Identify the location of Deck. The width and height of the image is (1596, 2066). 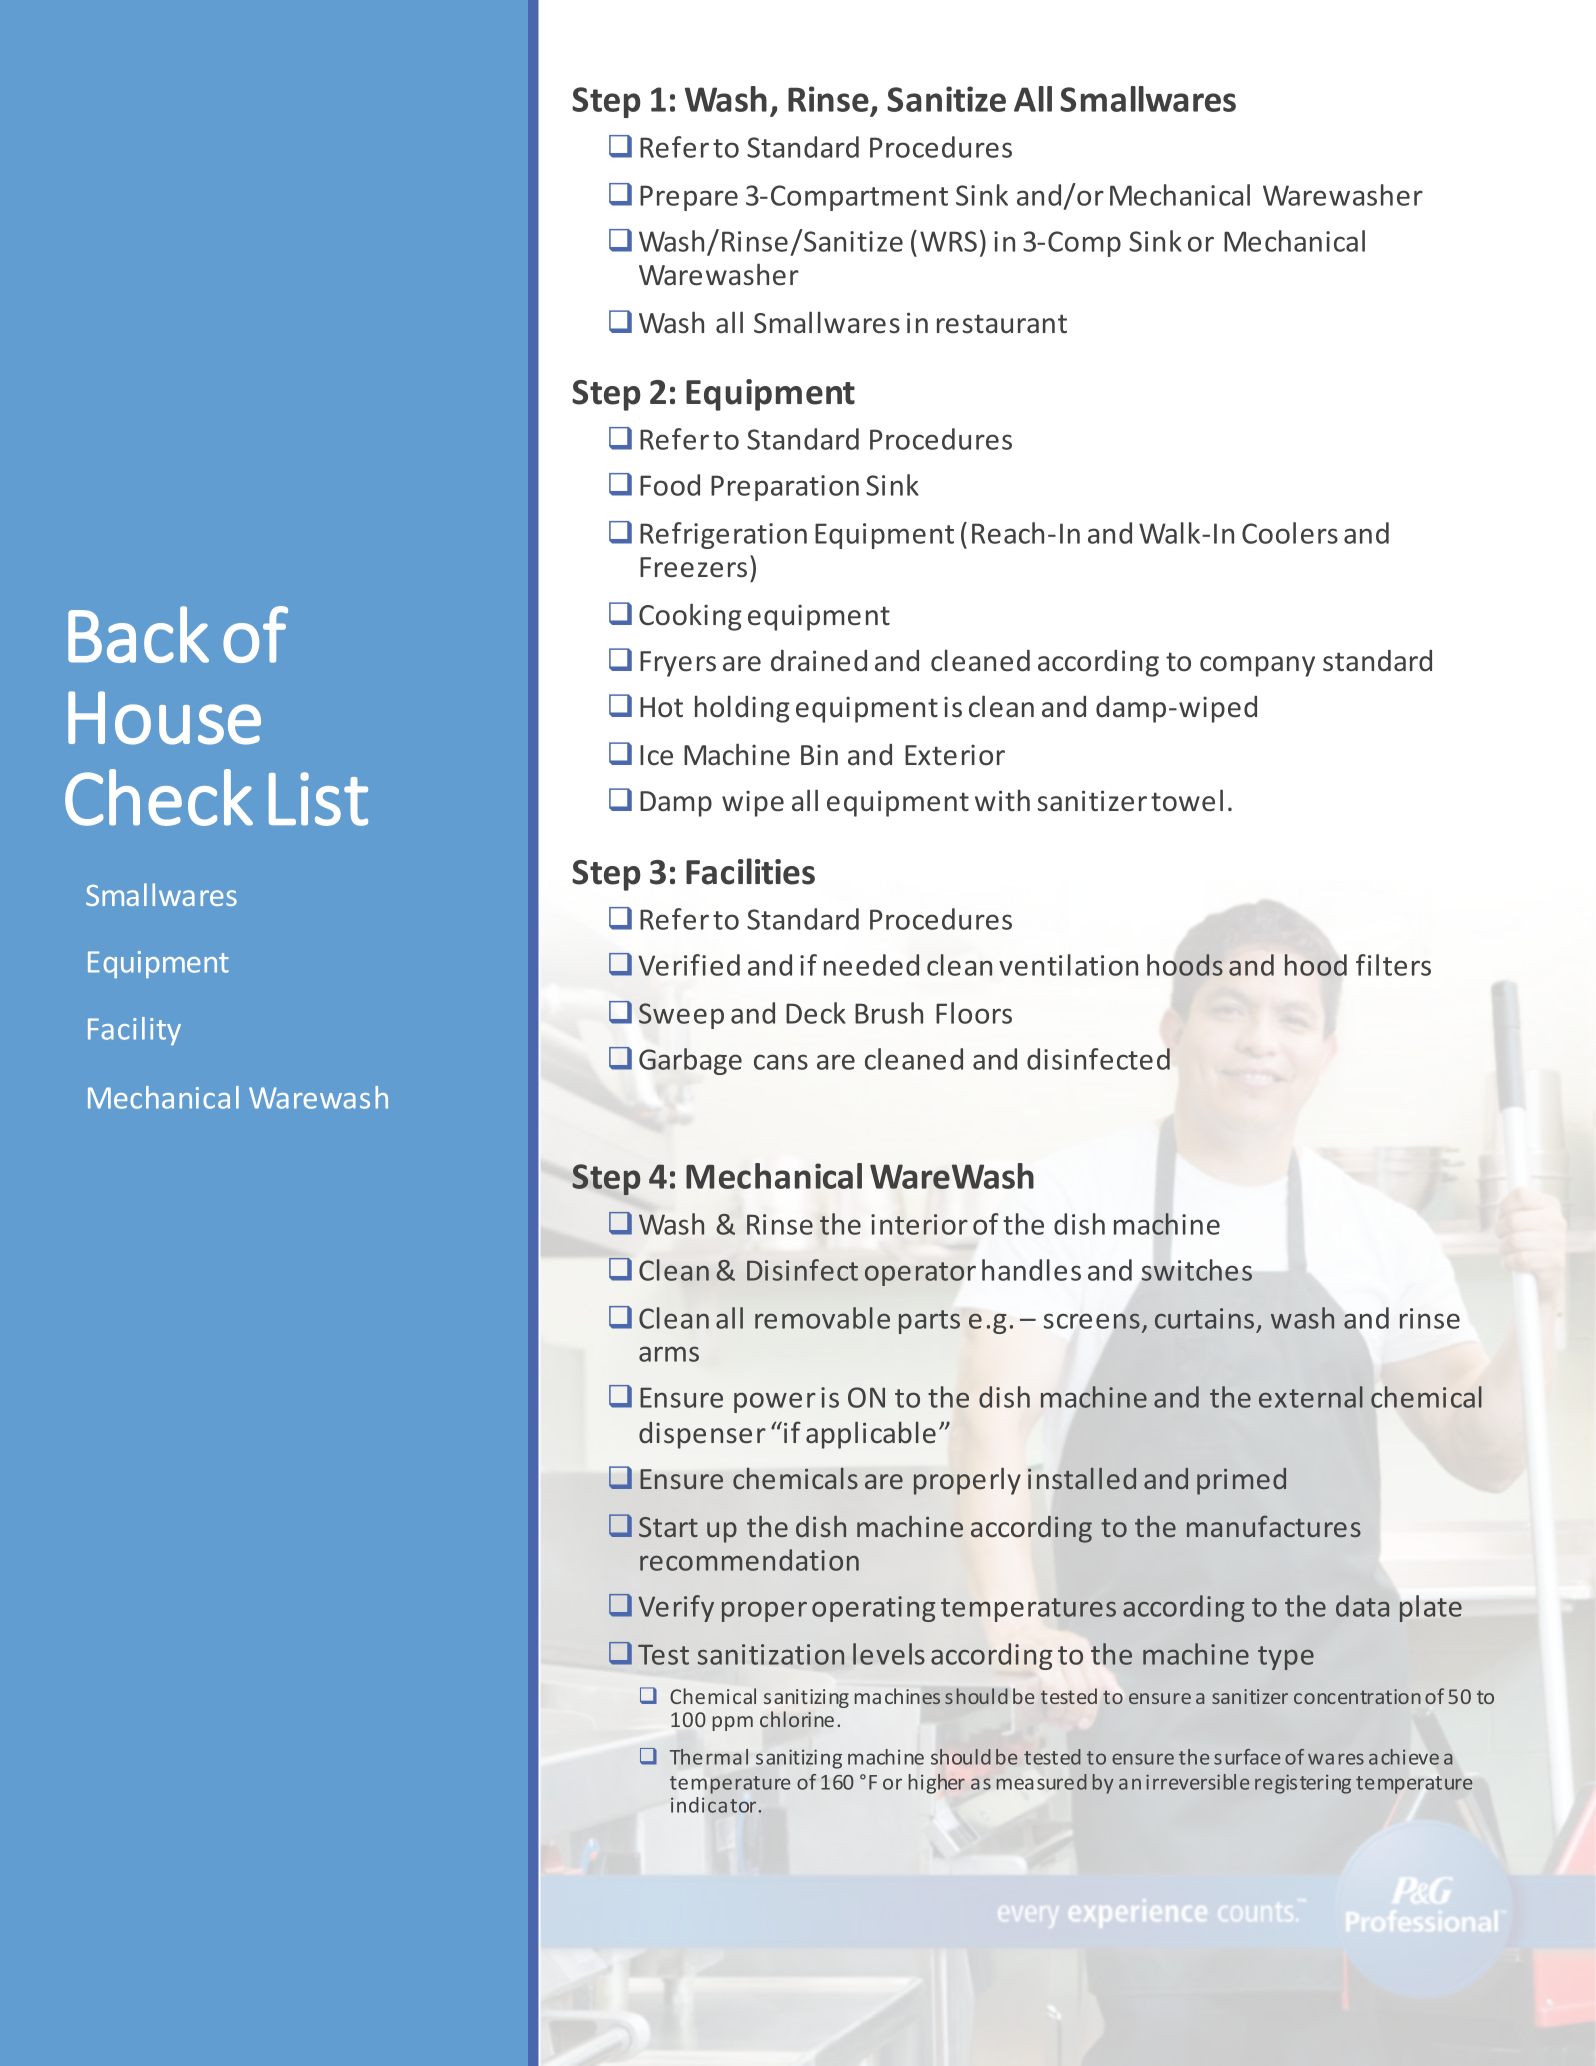
(816, 1013).
